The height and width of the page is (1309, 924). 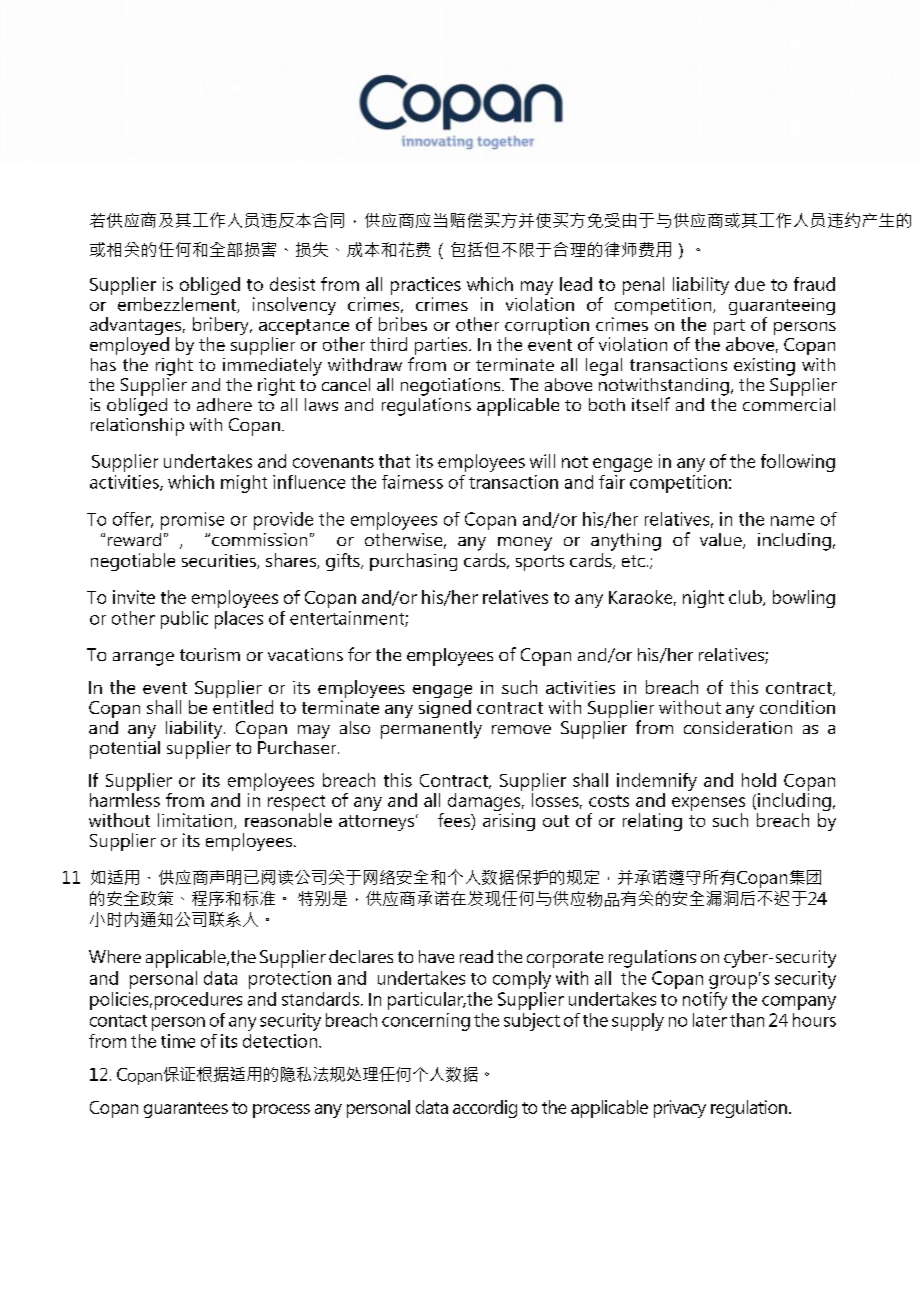 I want to click on entitled, so click(x=243, y=707).
